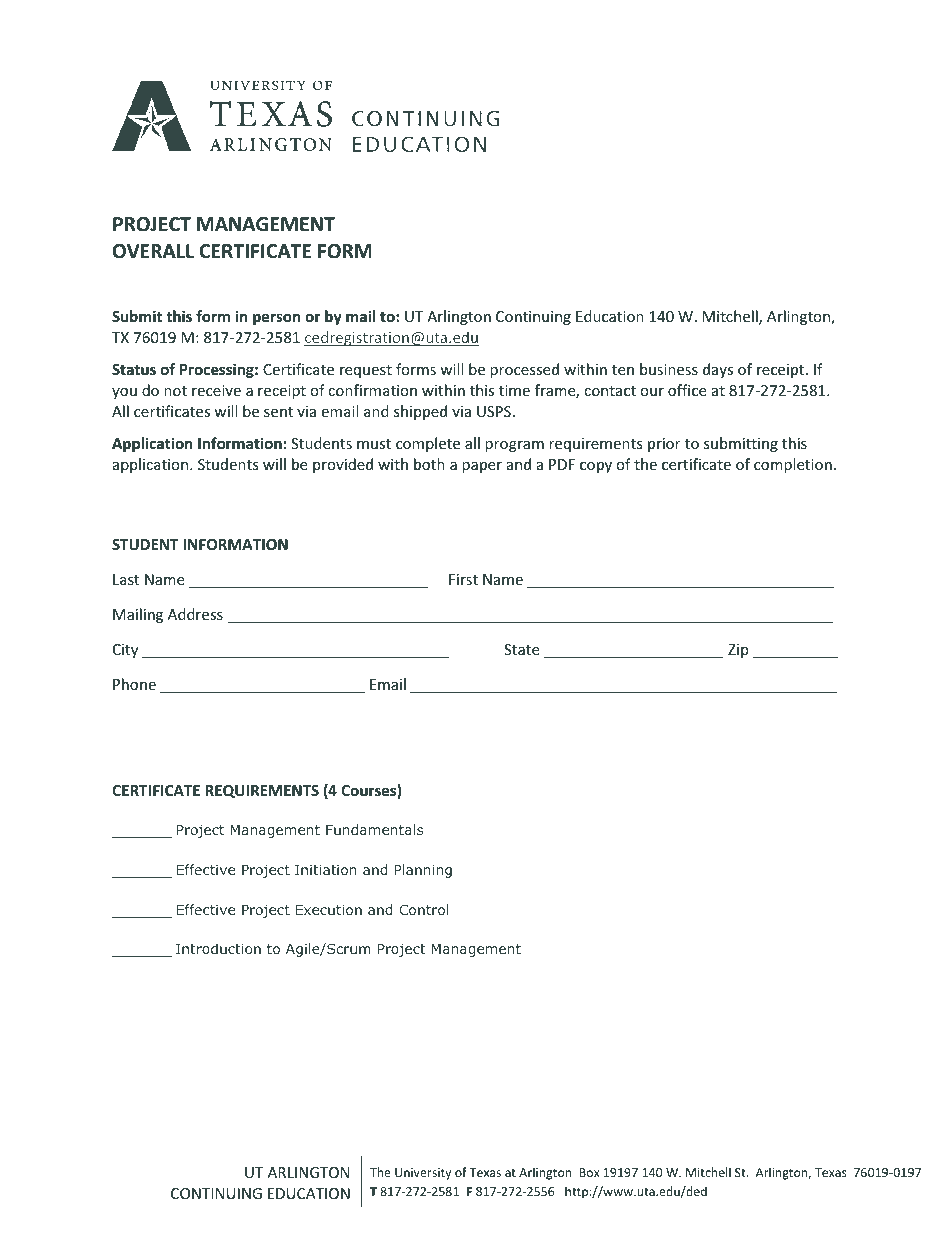 The image size is (952, 1233). What do you see at coordinates (524, 370) in the page?
I see `processed` at bounding box center [524, 370].
